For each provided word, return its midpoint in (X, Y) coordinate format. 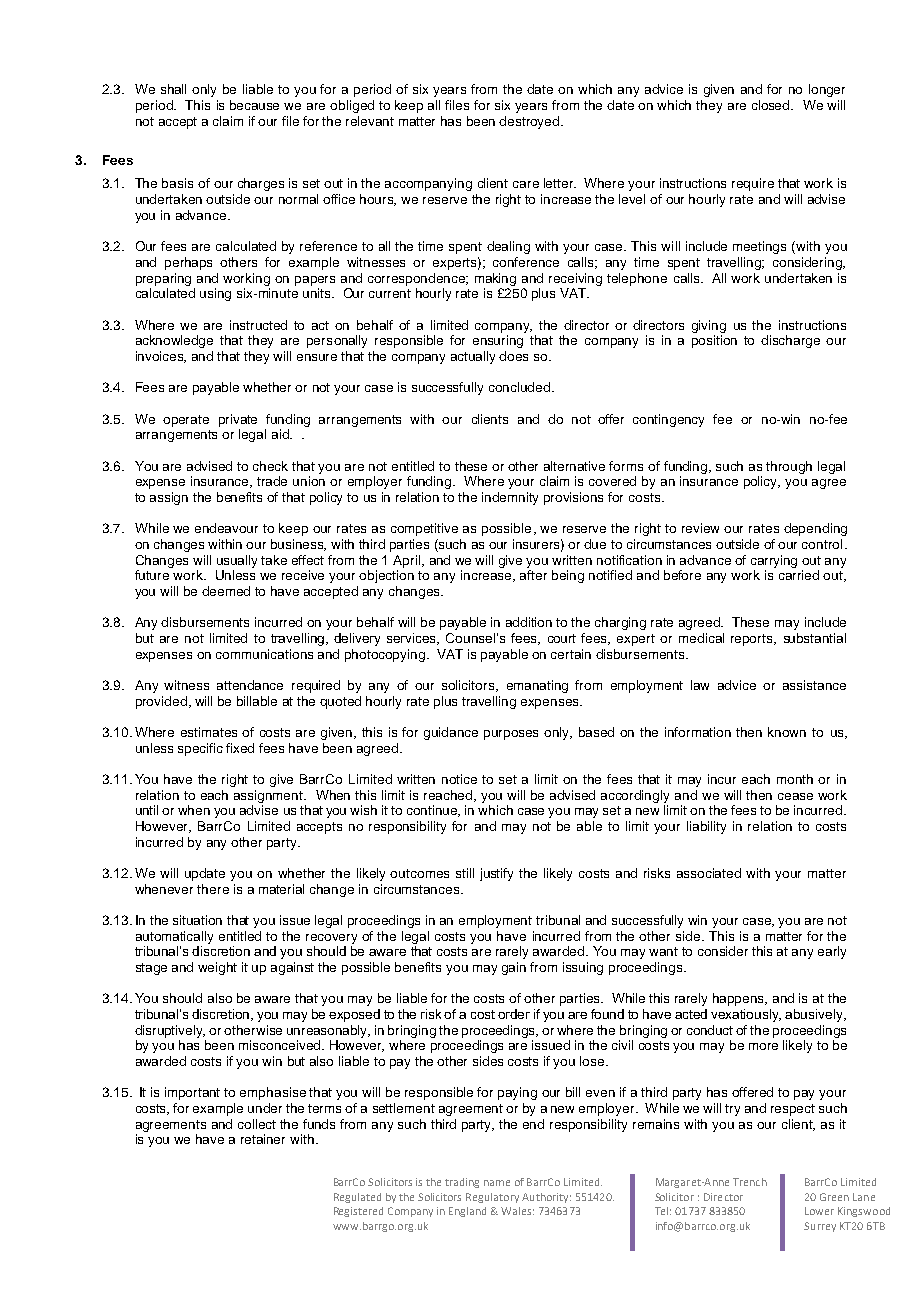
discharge (790, 341)
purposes (511, 735)
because (254, 105)
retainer (263, 1139)
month (795, 779)
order (514, 1014)
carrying (774, 561)
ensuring (498, 341)
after (533, 575)
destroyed (530, 122)
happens (740, 999)
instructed (258, 325)
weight (217, 968)
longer (827, 90)
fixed (240, 748)
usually (237, 561)
